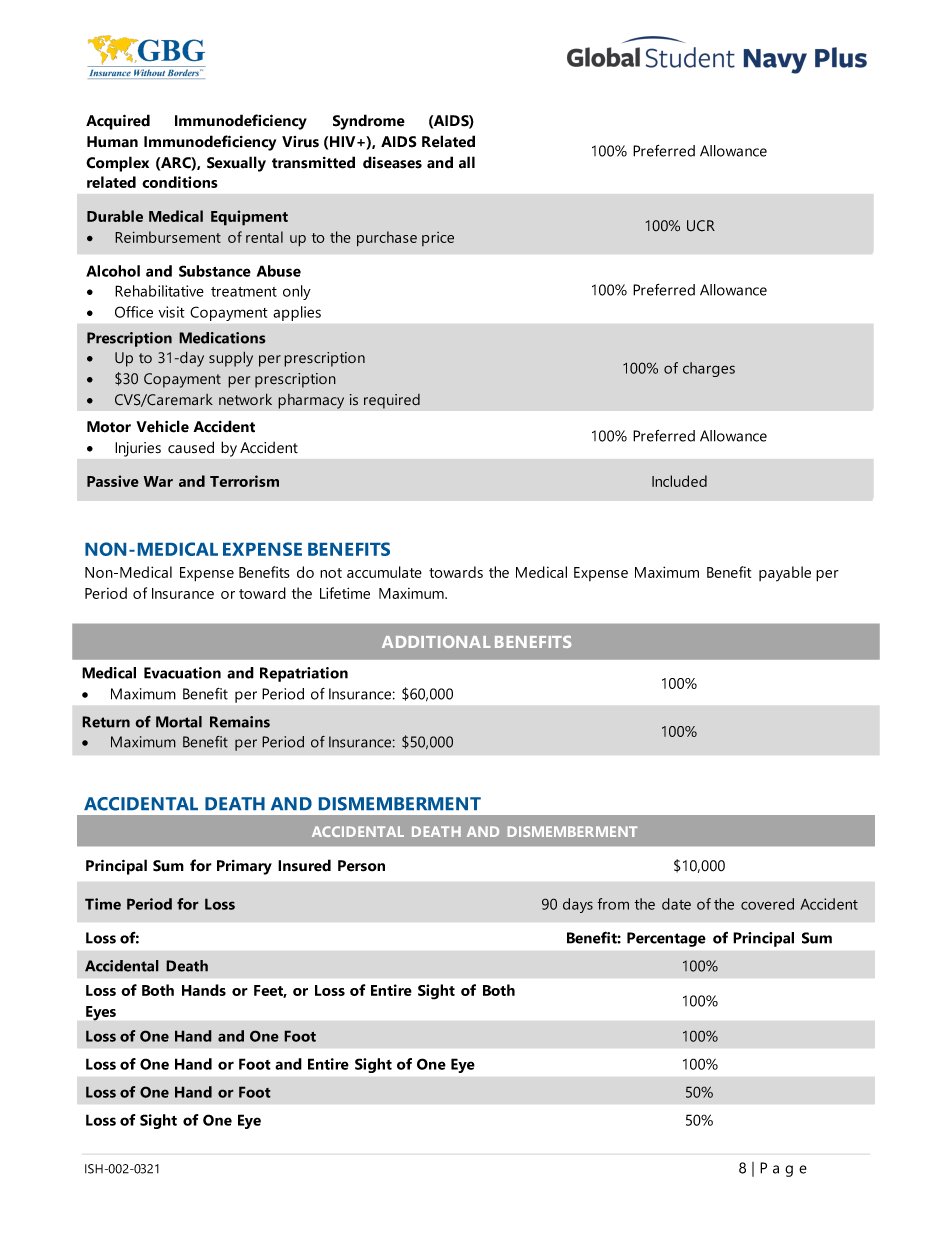 The height and width of the image is (1233, 952). I want to click on conditions, so click(180, 182).
